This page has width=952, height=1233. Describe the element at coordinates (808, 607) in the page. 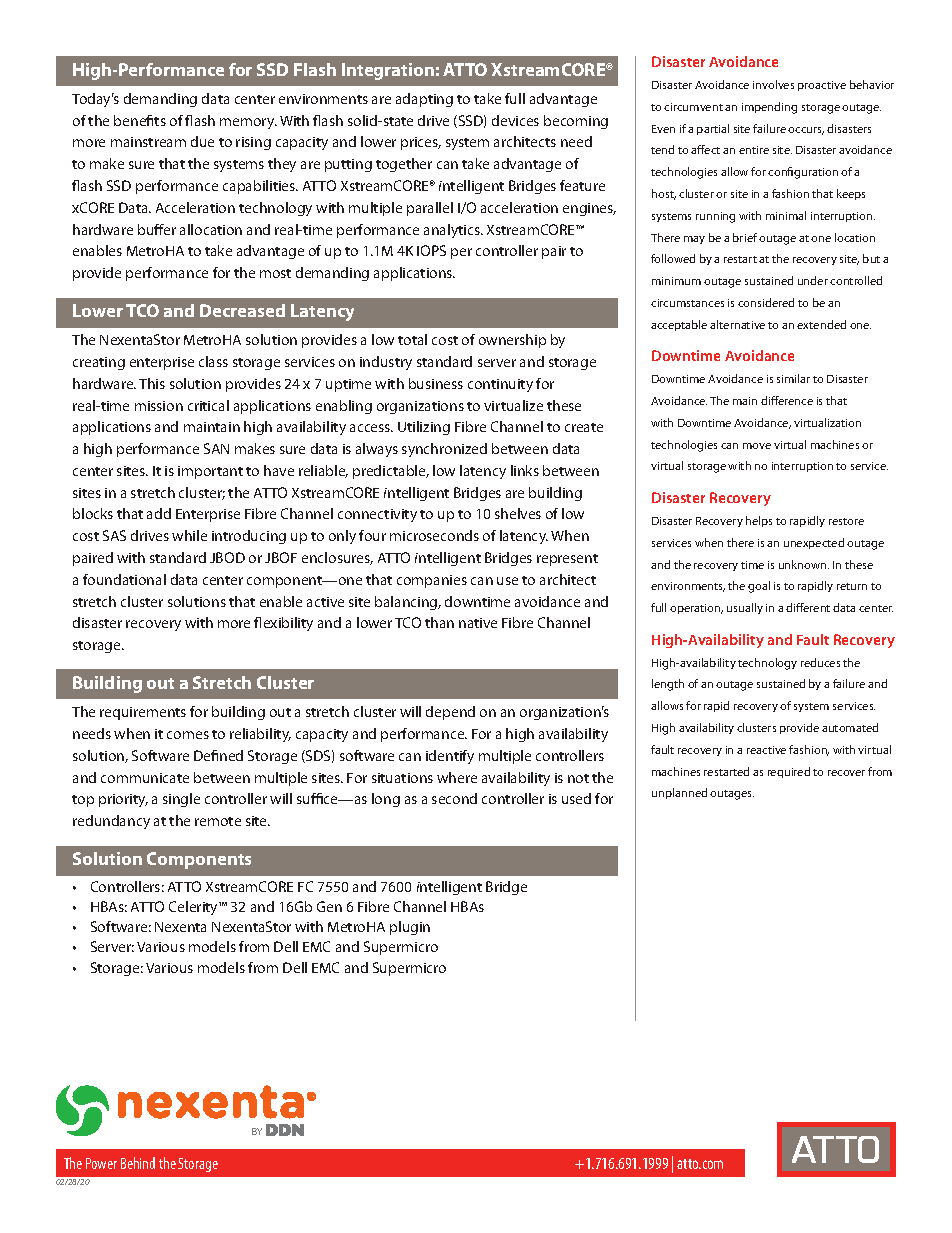

I see `different` at that location.
